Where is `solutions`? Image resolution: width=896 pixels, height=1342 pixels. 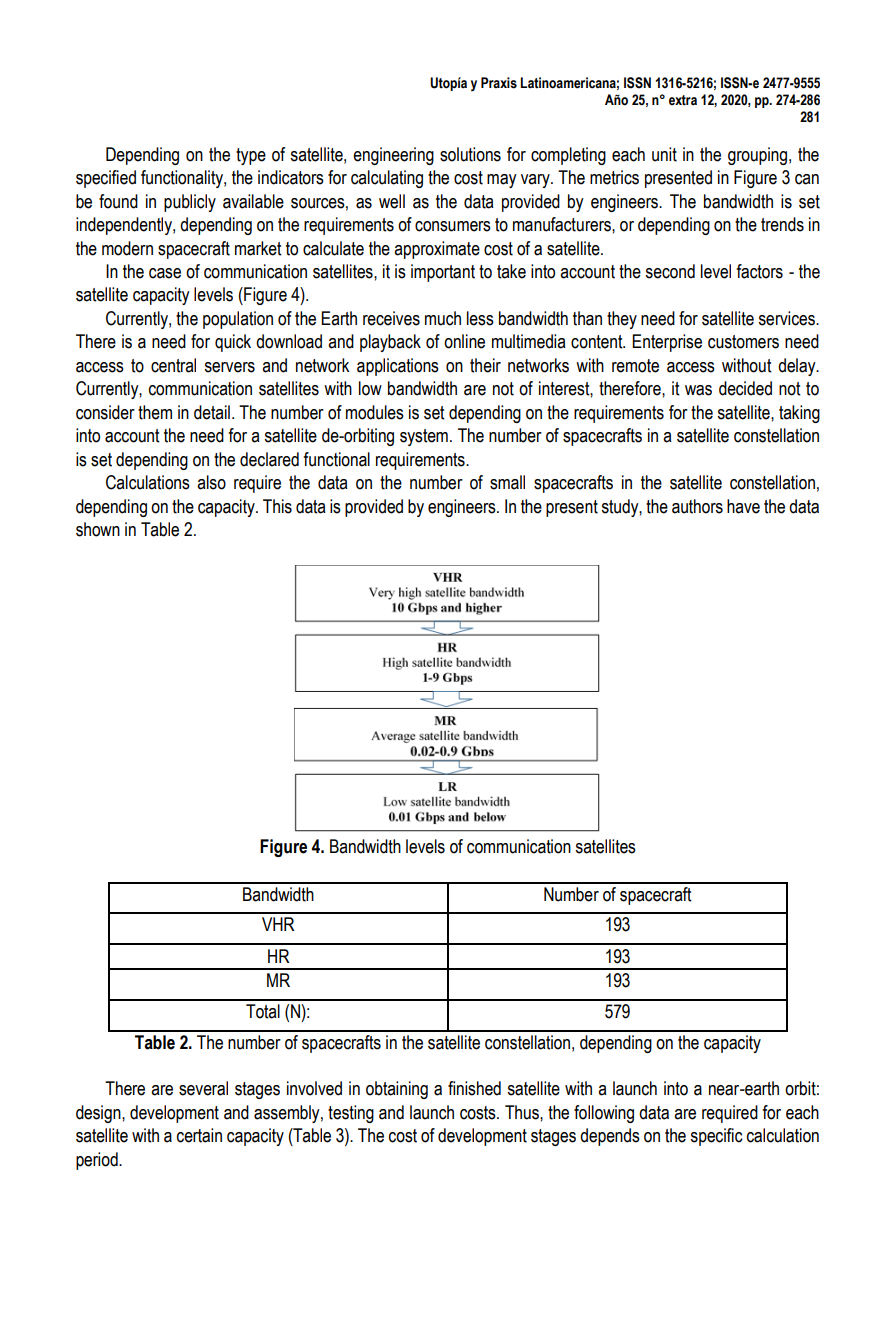 solutions is located at coordinates (470, 154).
